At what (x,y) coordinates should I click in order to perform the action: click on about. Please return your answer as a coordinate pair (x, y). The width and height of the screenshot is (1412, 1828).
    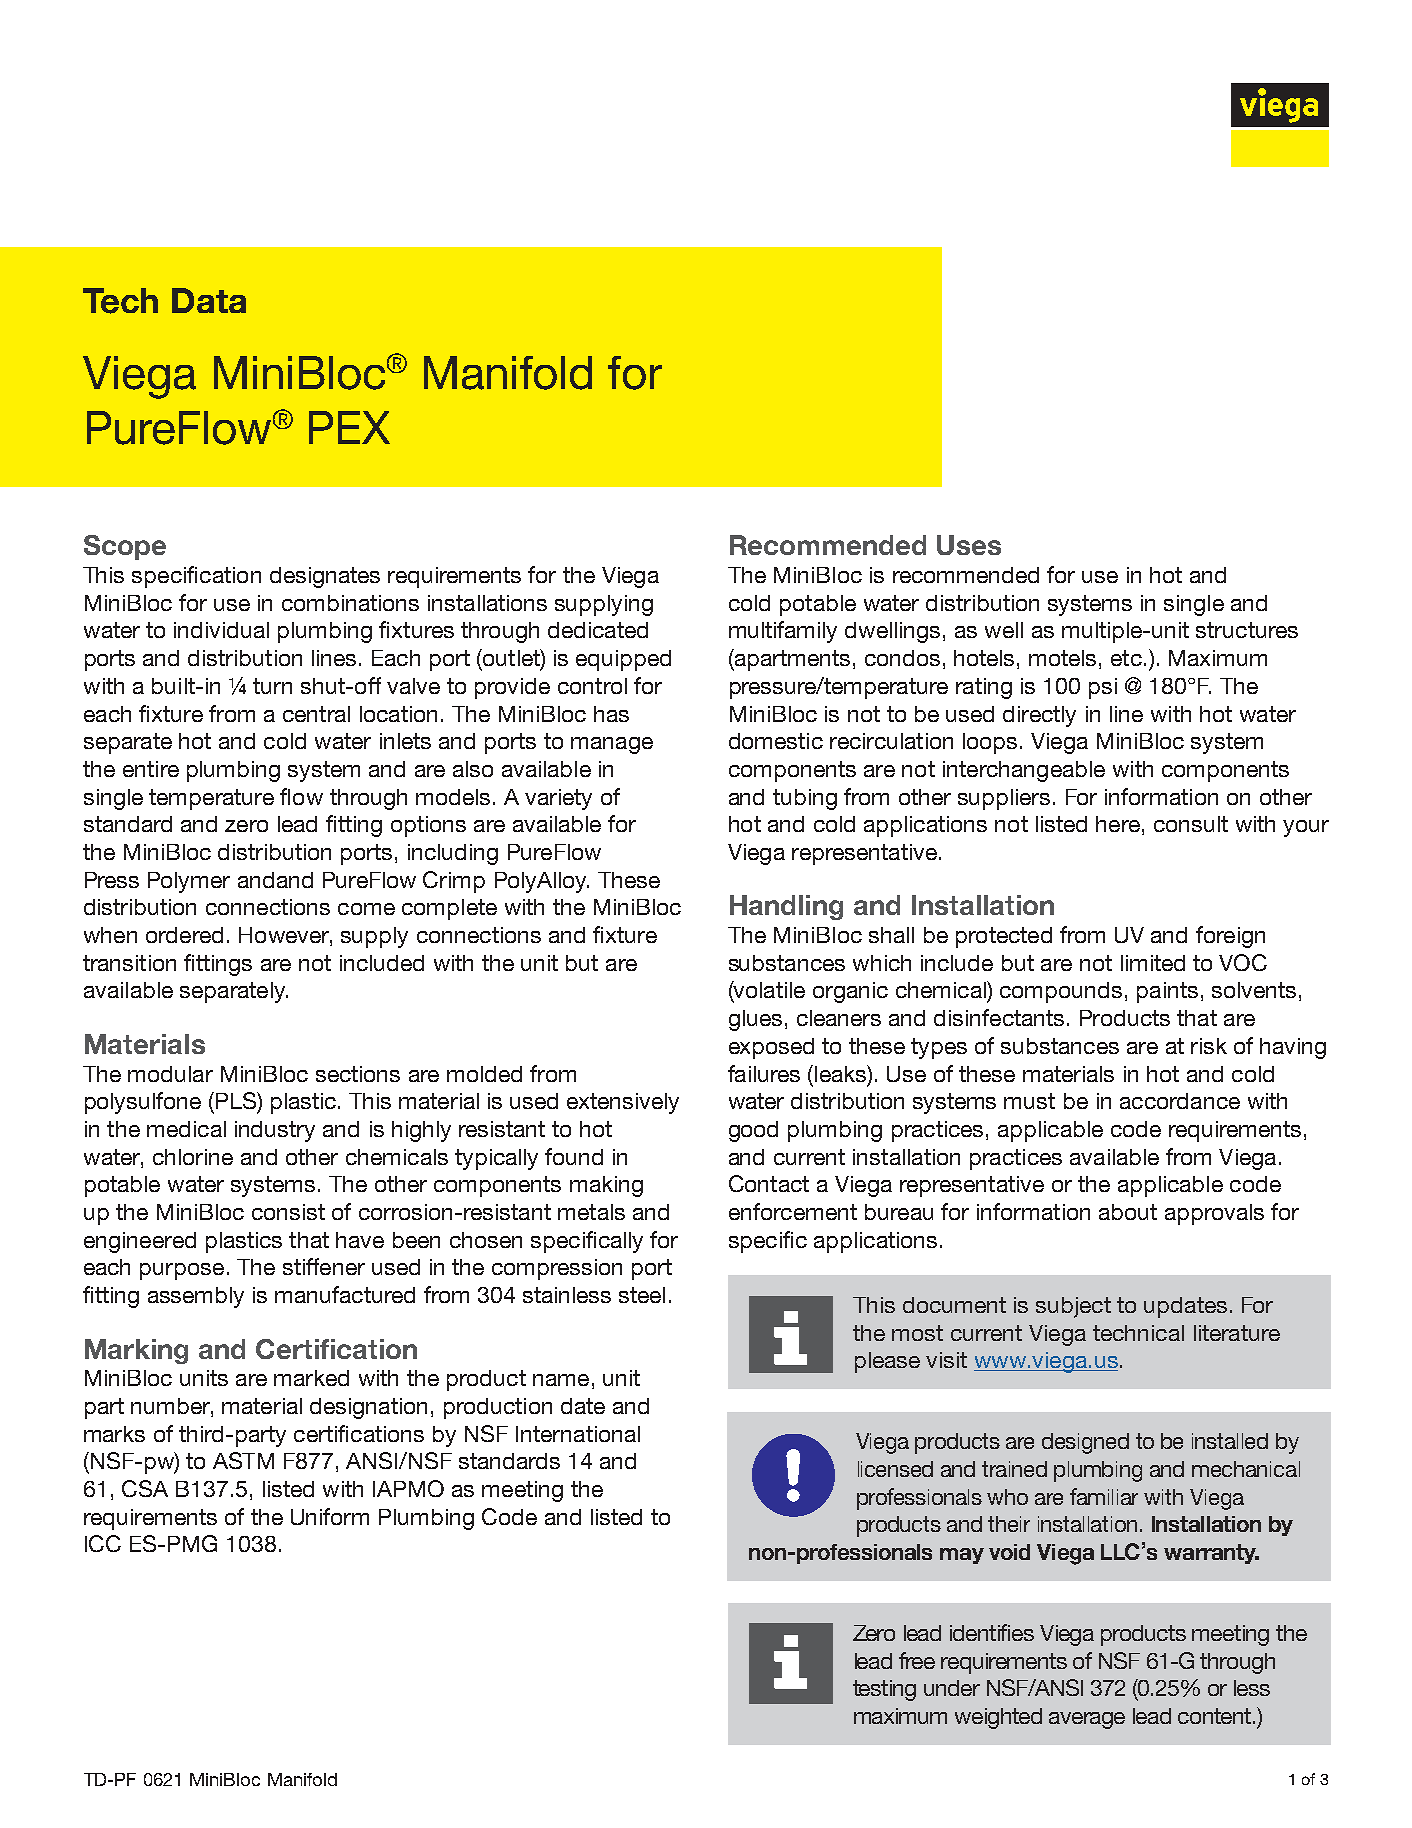
    Looking at the image, I should click on (1128, 1212).
